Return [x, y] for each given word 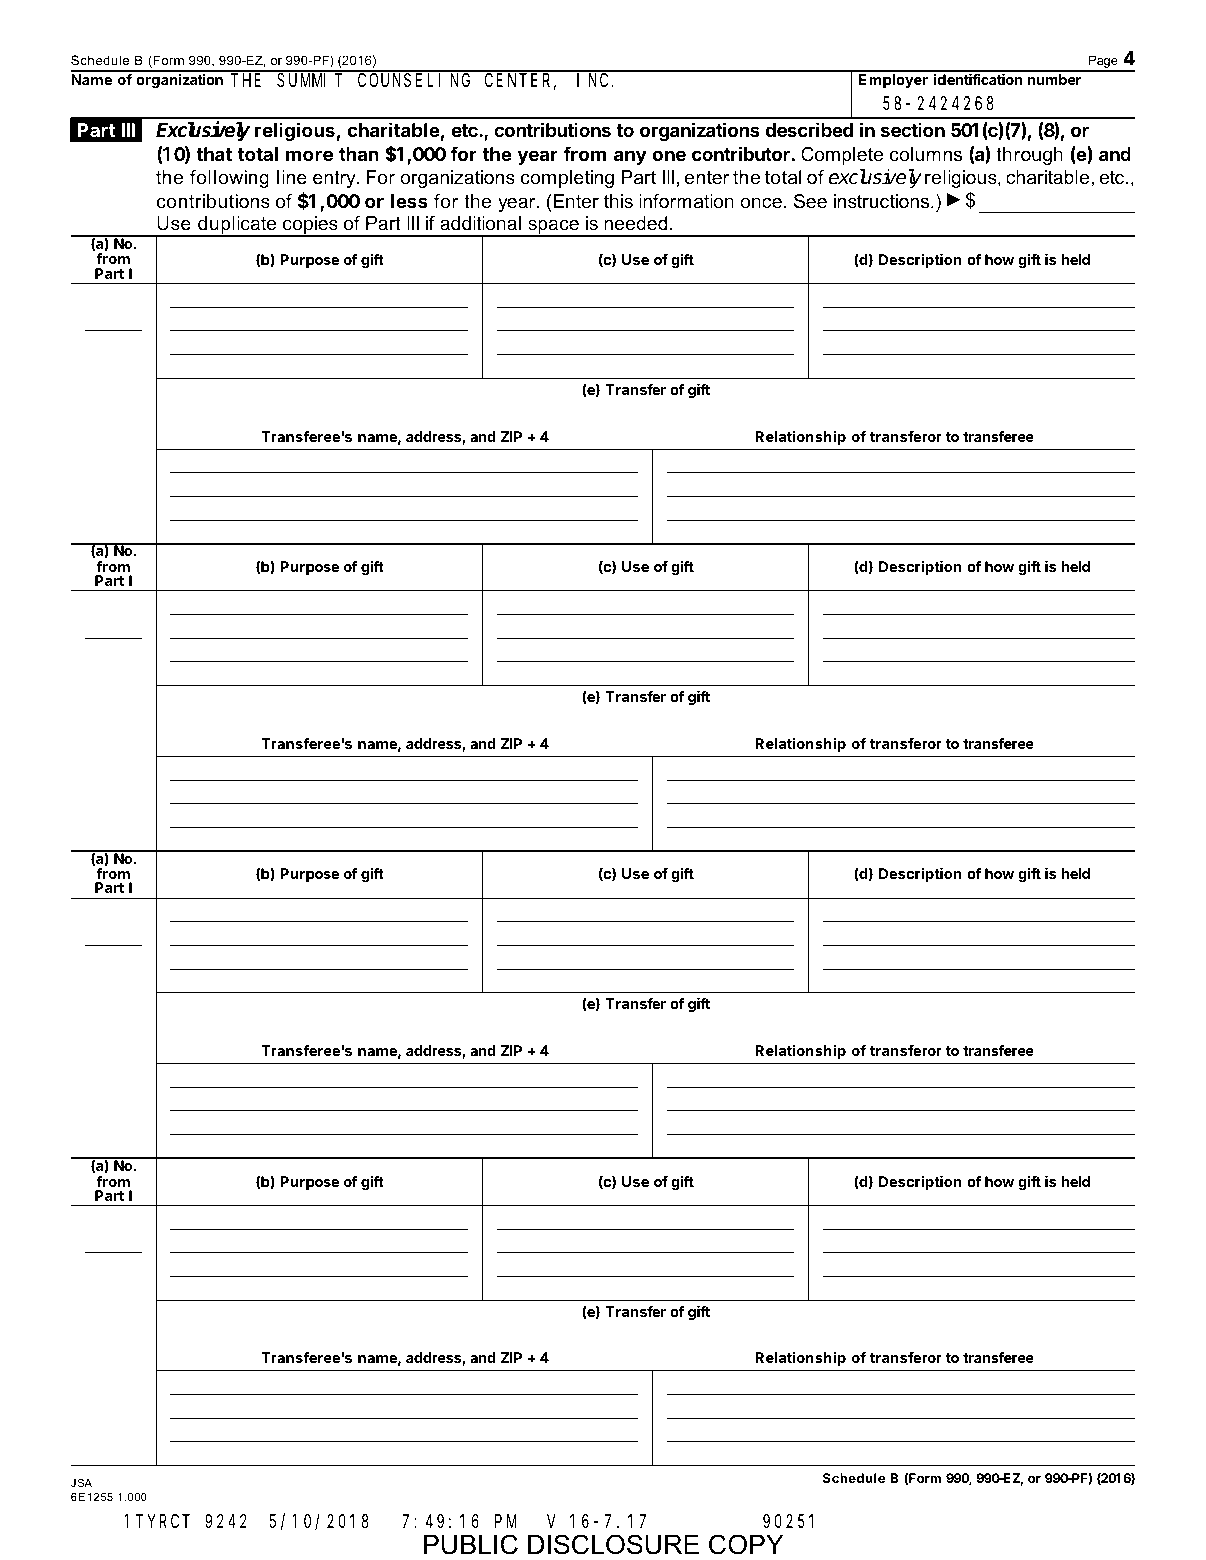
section [913, 129]
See [810, 201]
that [214, 154]
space [553, 228]
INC [592, 80]
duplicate [237, 226]
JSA [81, 1482]
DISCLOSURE [613, 1544]
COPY [746, 1544]
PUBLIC [471, 1544]
